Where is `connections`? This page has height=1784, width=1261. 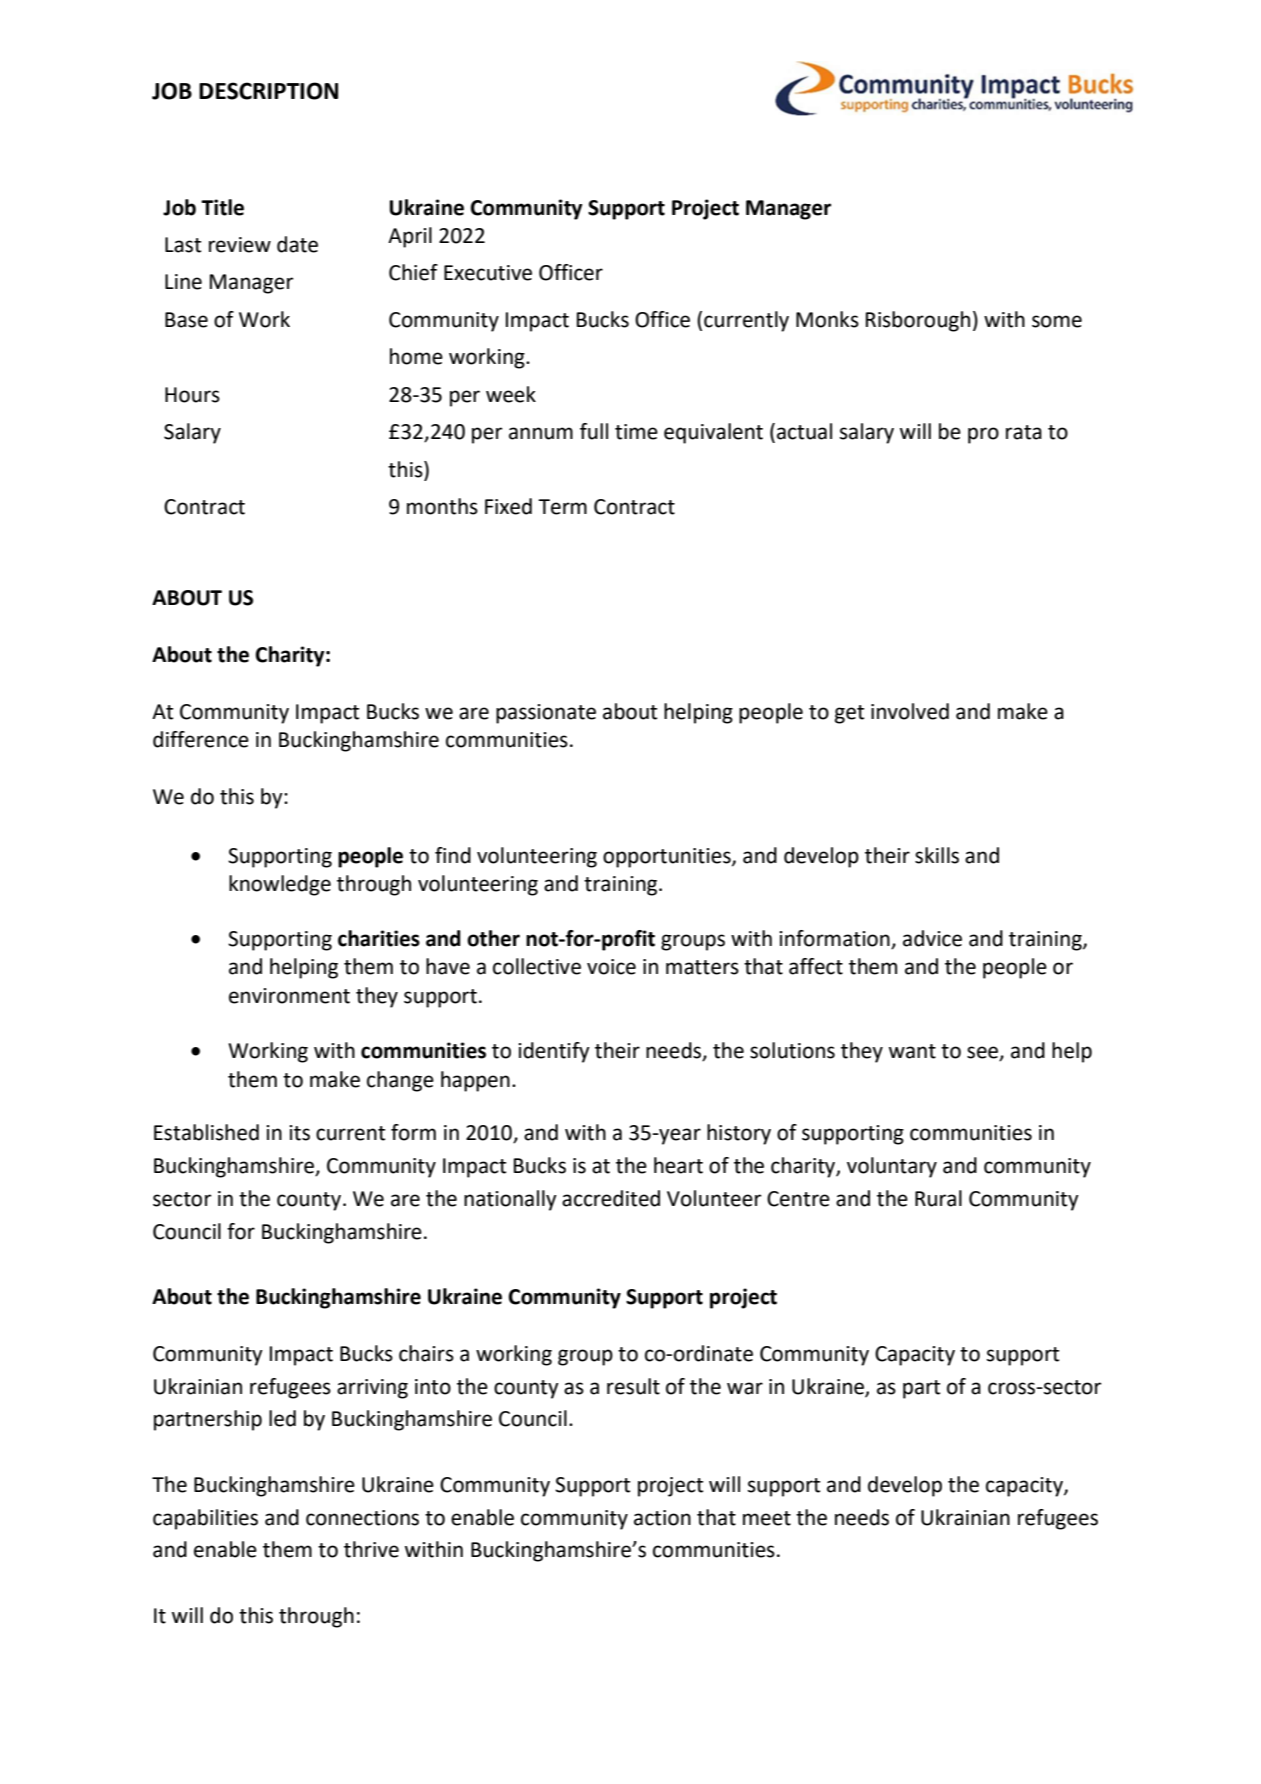
connections is located at coordinates (362, 1518).
